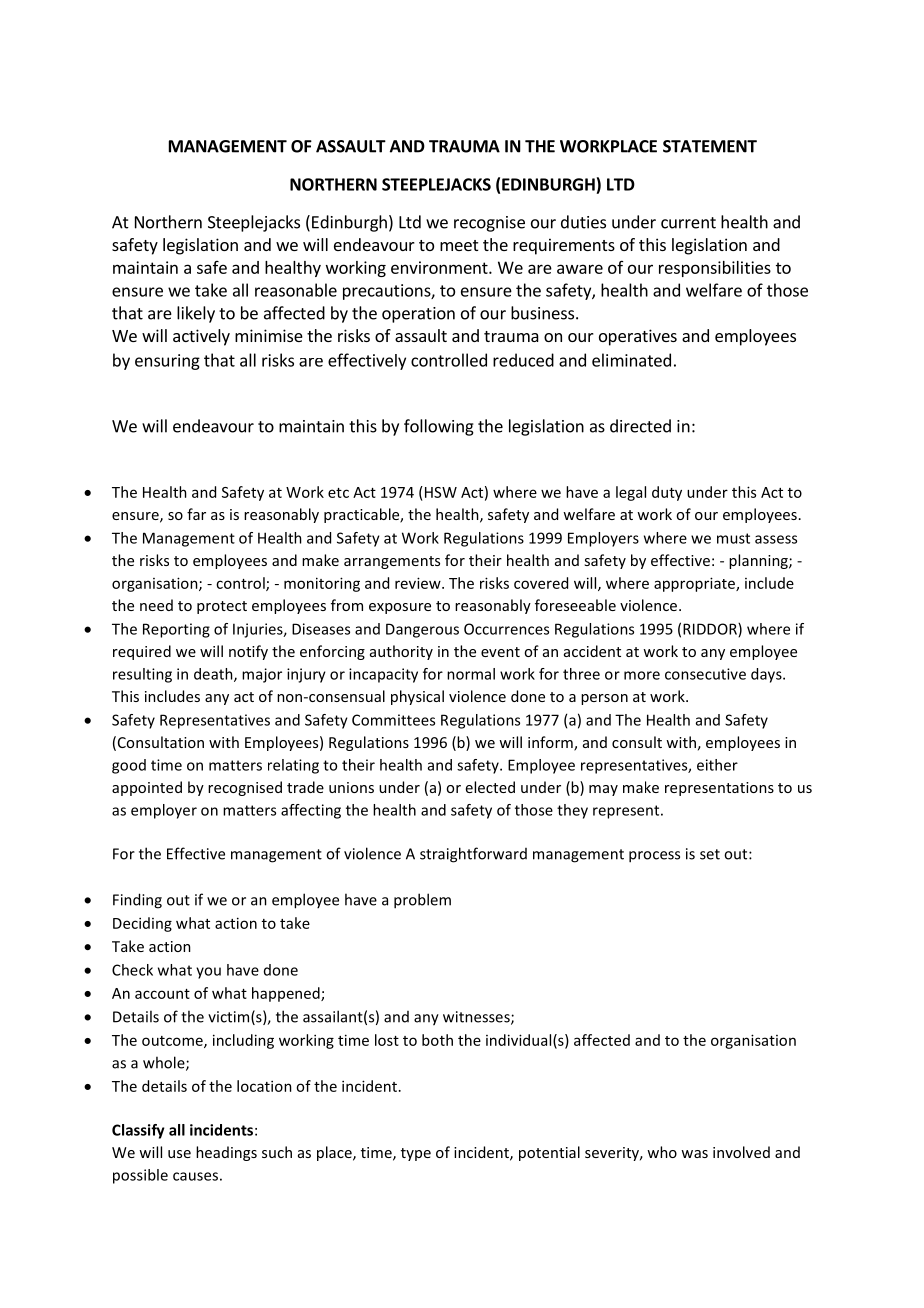  Describe the element at coordinates (705, 674) in the screenshot. I see `consecutive` at that location.
